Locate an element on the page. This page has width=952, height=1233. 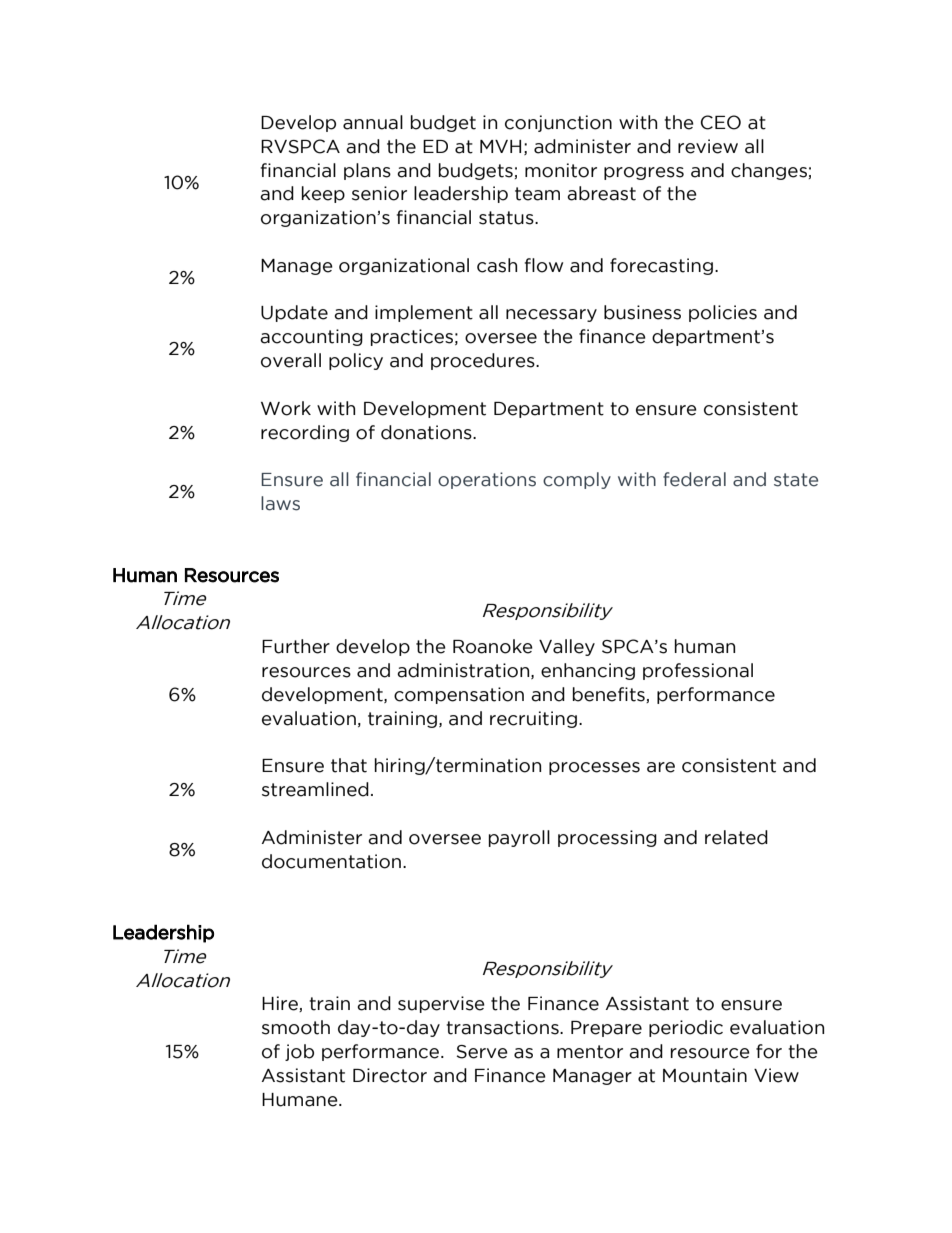
Mountain is located at coordinates (705, 1075).
